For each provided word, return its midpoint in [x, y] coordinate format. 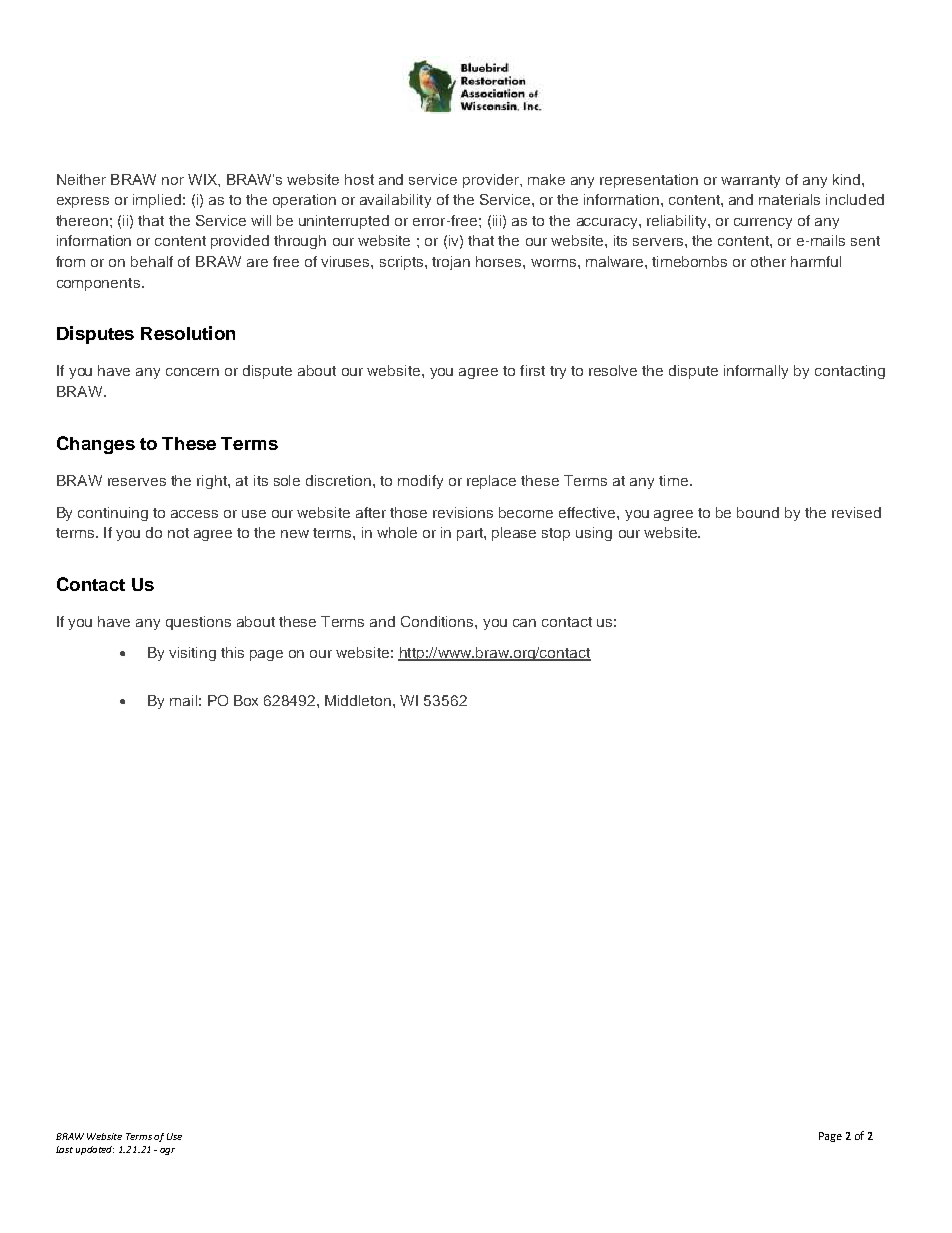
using [594, 534]
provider [492, 181]
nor [173, 181]
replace [491, 482]
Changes [96, 445]
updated [95, 1150]
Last [64, 1149]
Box [246, 700]
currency [763, 223]
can [524, 623]
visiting [192, 654]
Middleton [359, 700]
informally [756, 372]
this [232, 652]
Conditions [438, 621]
